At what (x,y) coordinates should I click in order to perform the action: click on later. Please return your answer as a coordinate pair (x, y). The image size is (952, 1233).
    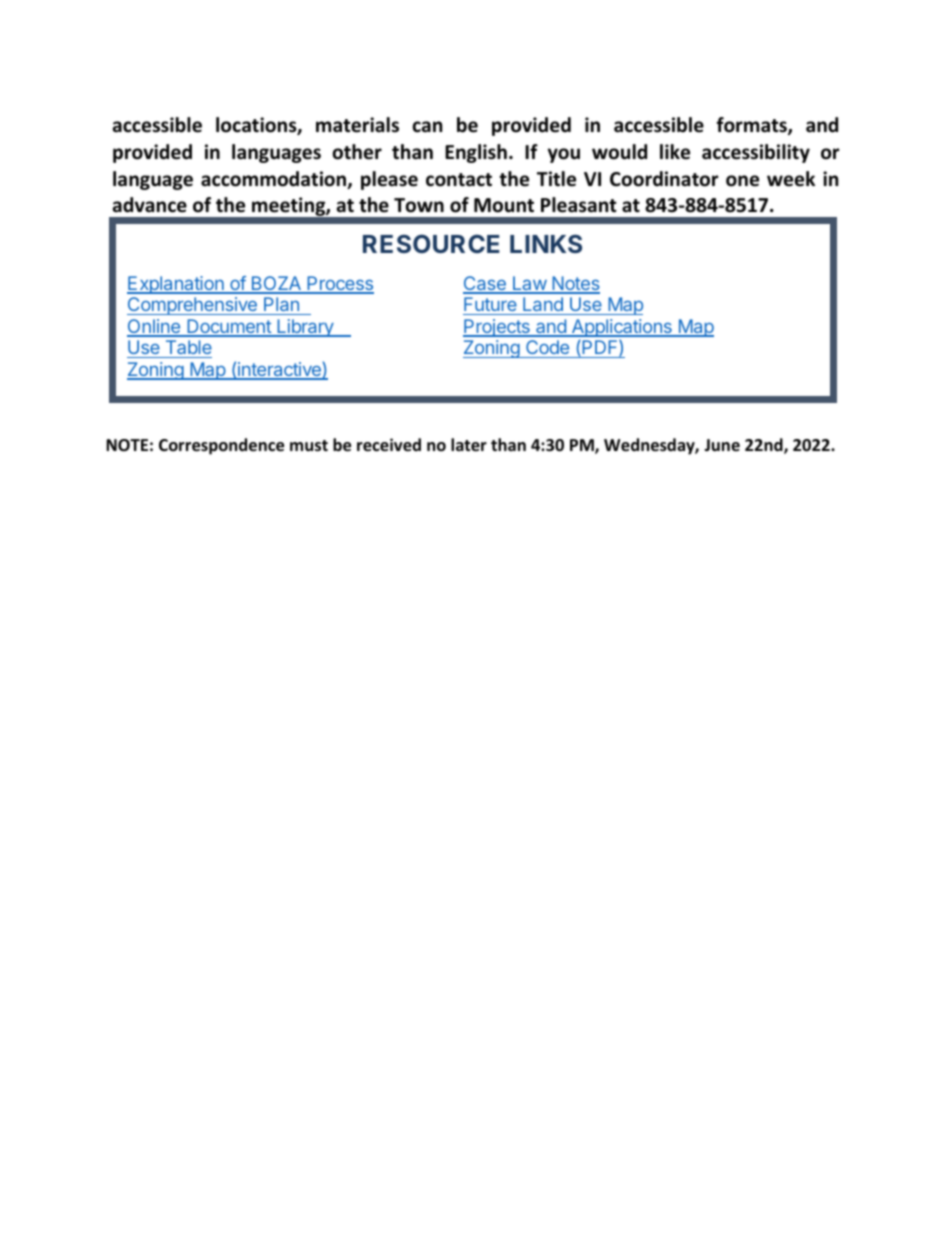
    Looking at the image, I should click on (469, 445).
